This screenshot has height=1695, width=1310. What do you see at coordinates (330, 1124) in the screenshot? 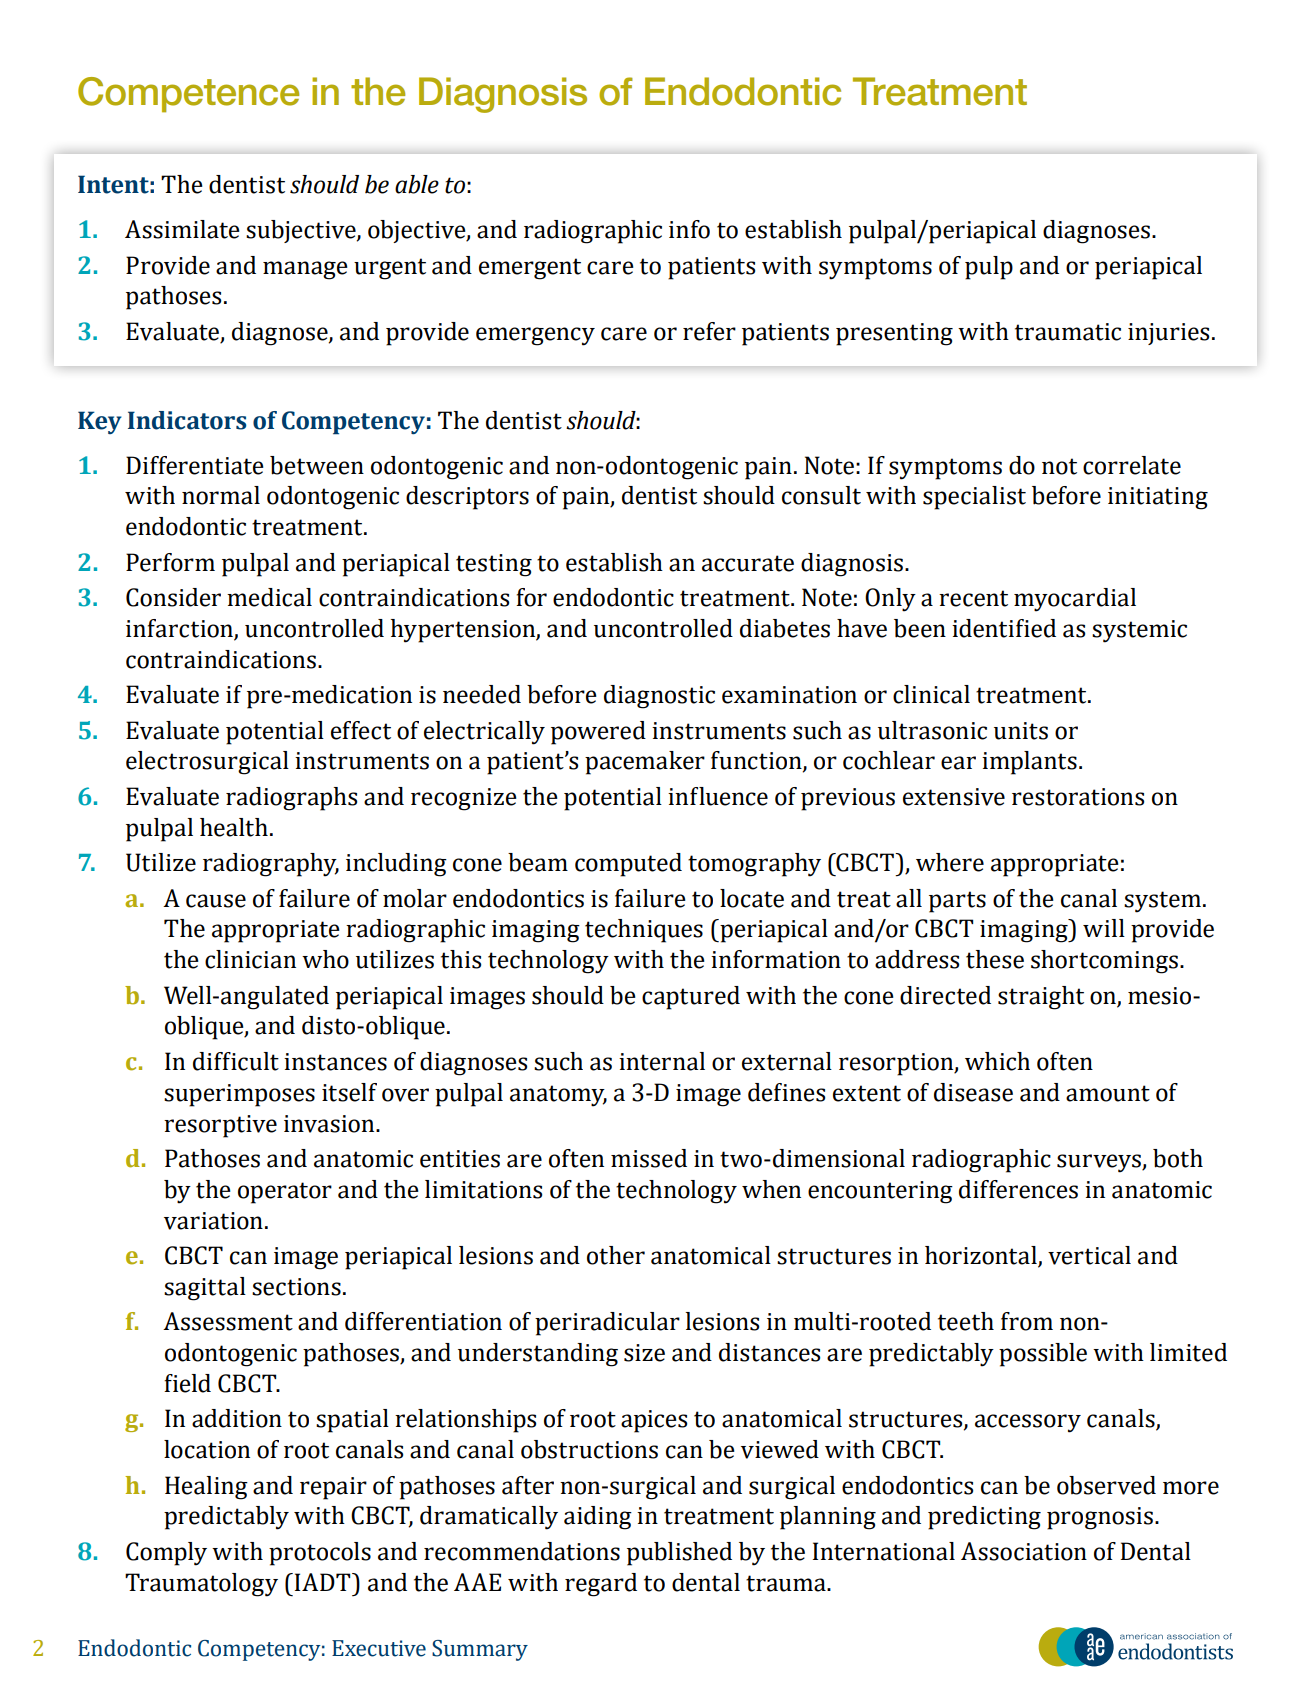
I see `invasion` at bounding box center [330, 1124].
